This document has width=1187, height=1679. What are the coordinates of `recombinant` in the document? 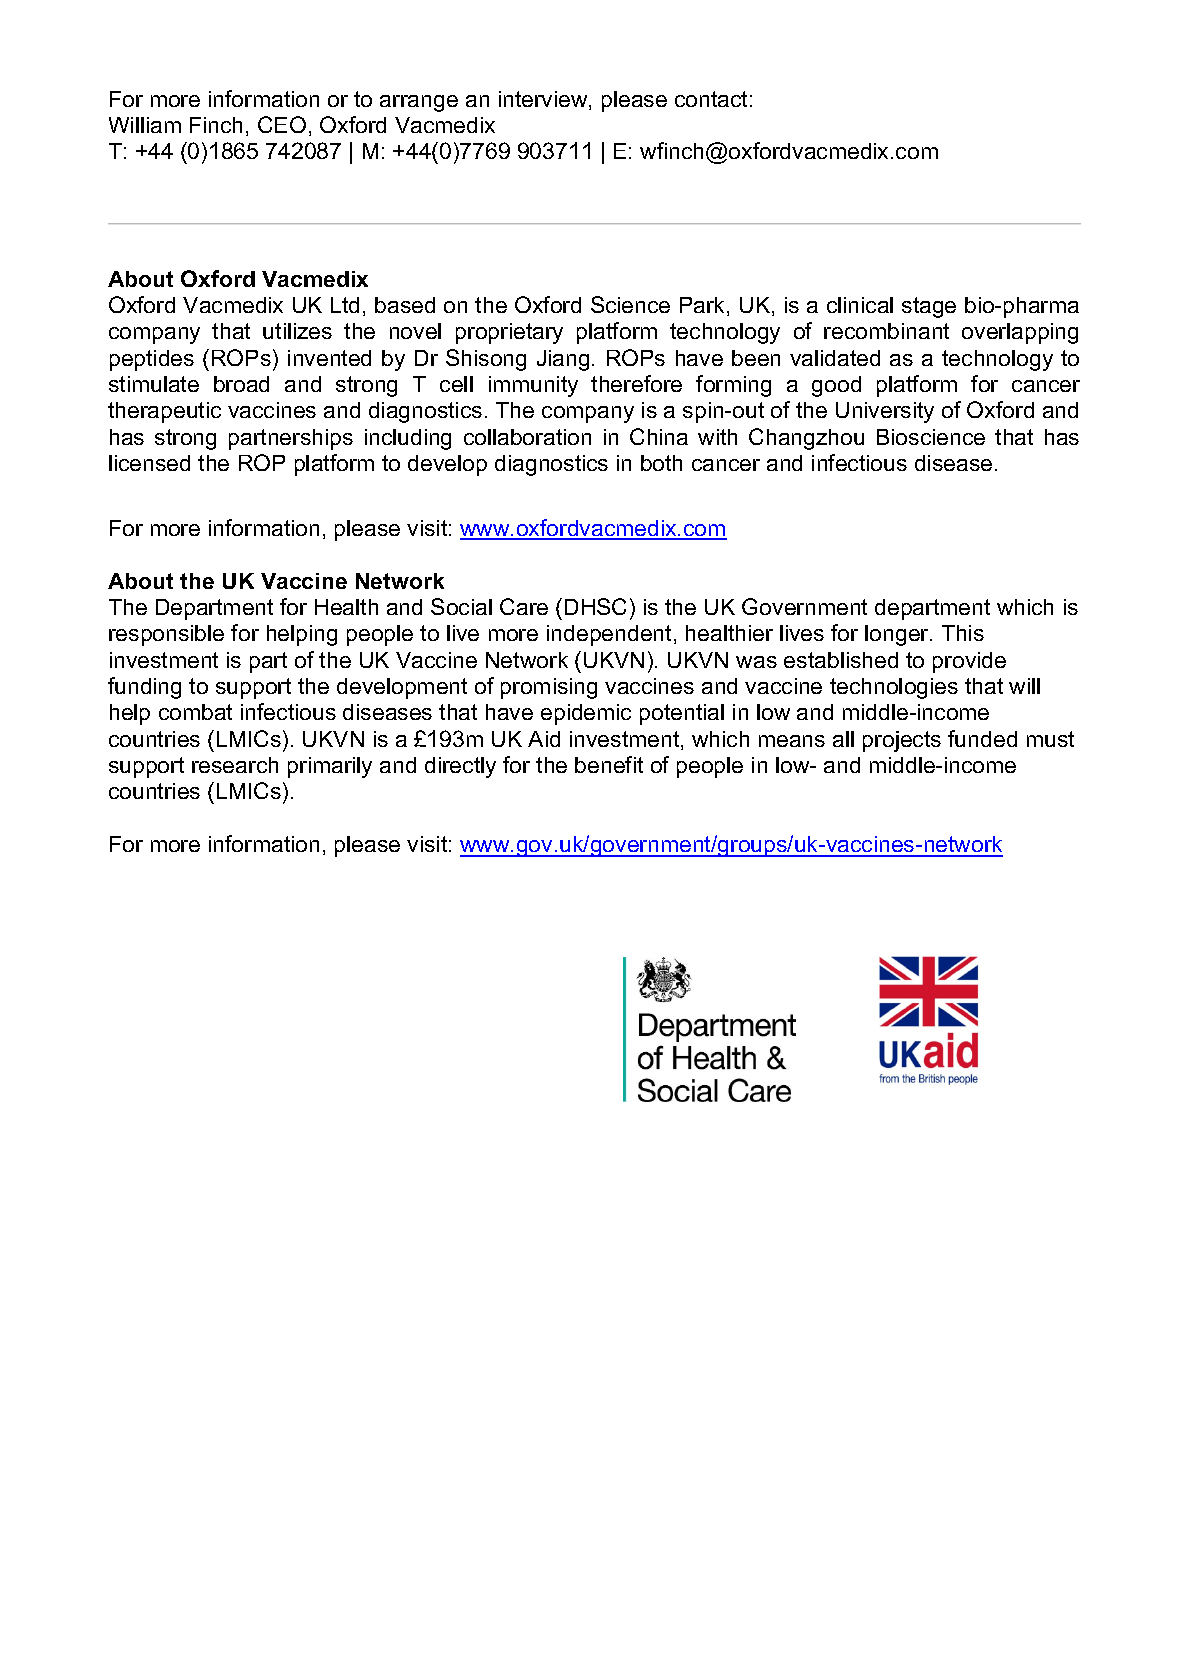 It's located at (886, 331).
